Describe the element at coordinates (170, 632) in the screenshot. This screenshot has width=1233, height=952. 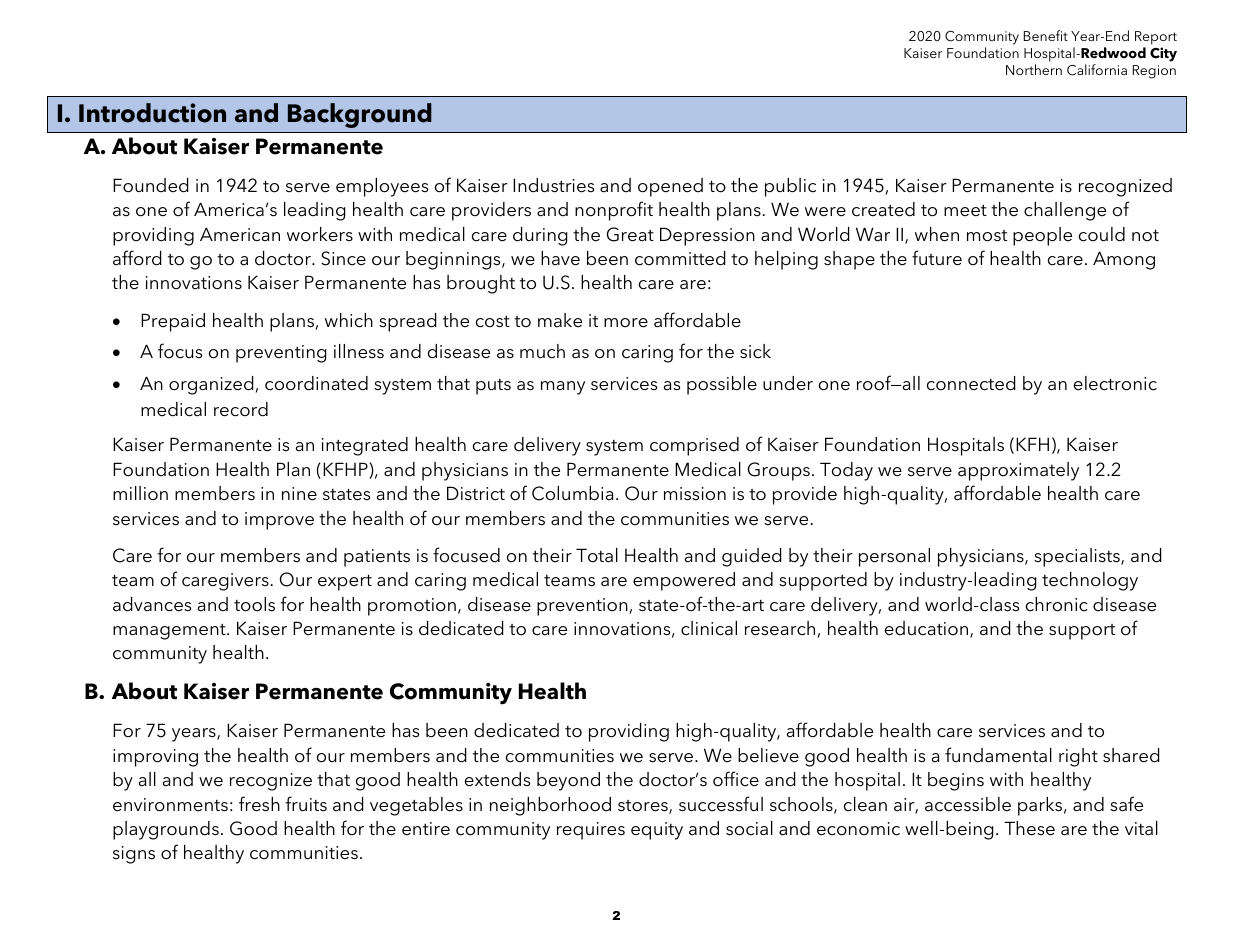
I see `management` at that location.
